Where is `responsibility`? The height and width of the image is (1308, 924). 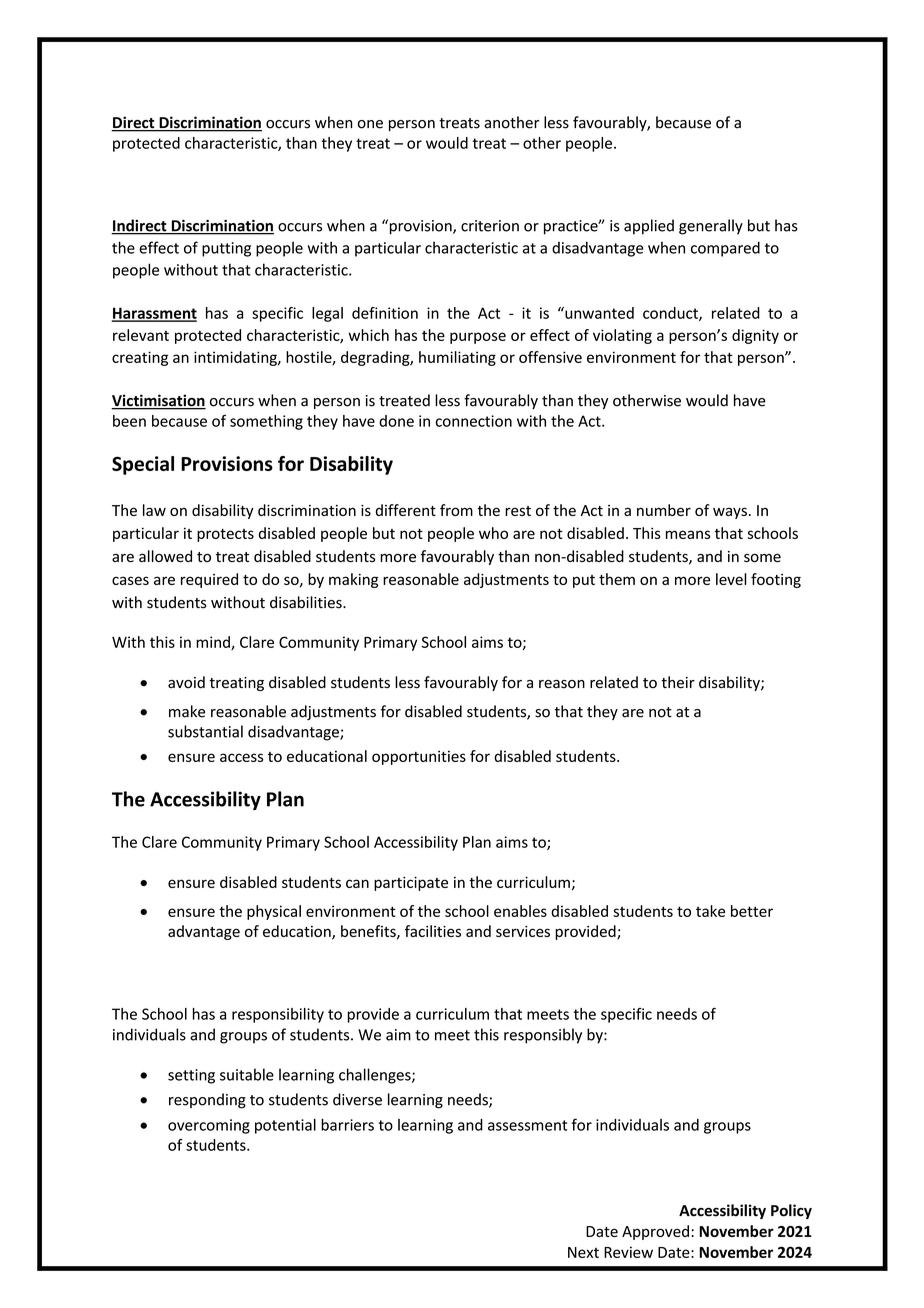 responsibility is located at coordinates (278, 1015).
